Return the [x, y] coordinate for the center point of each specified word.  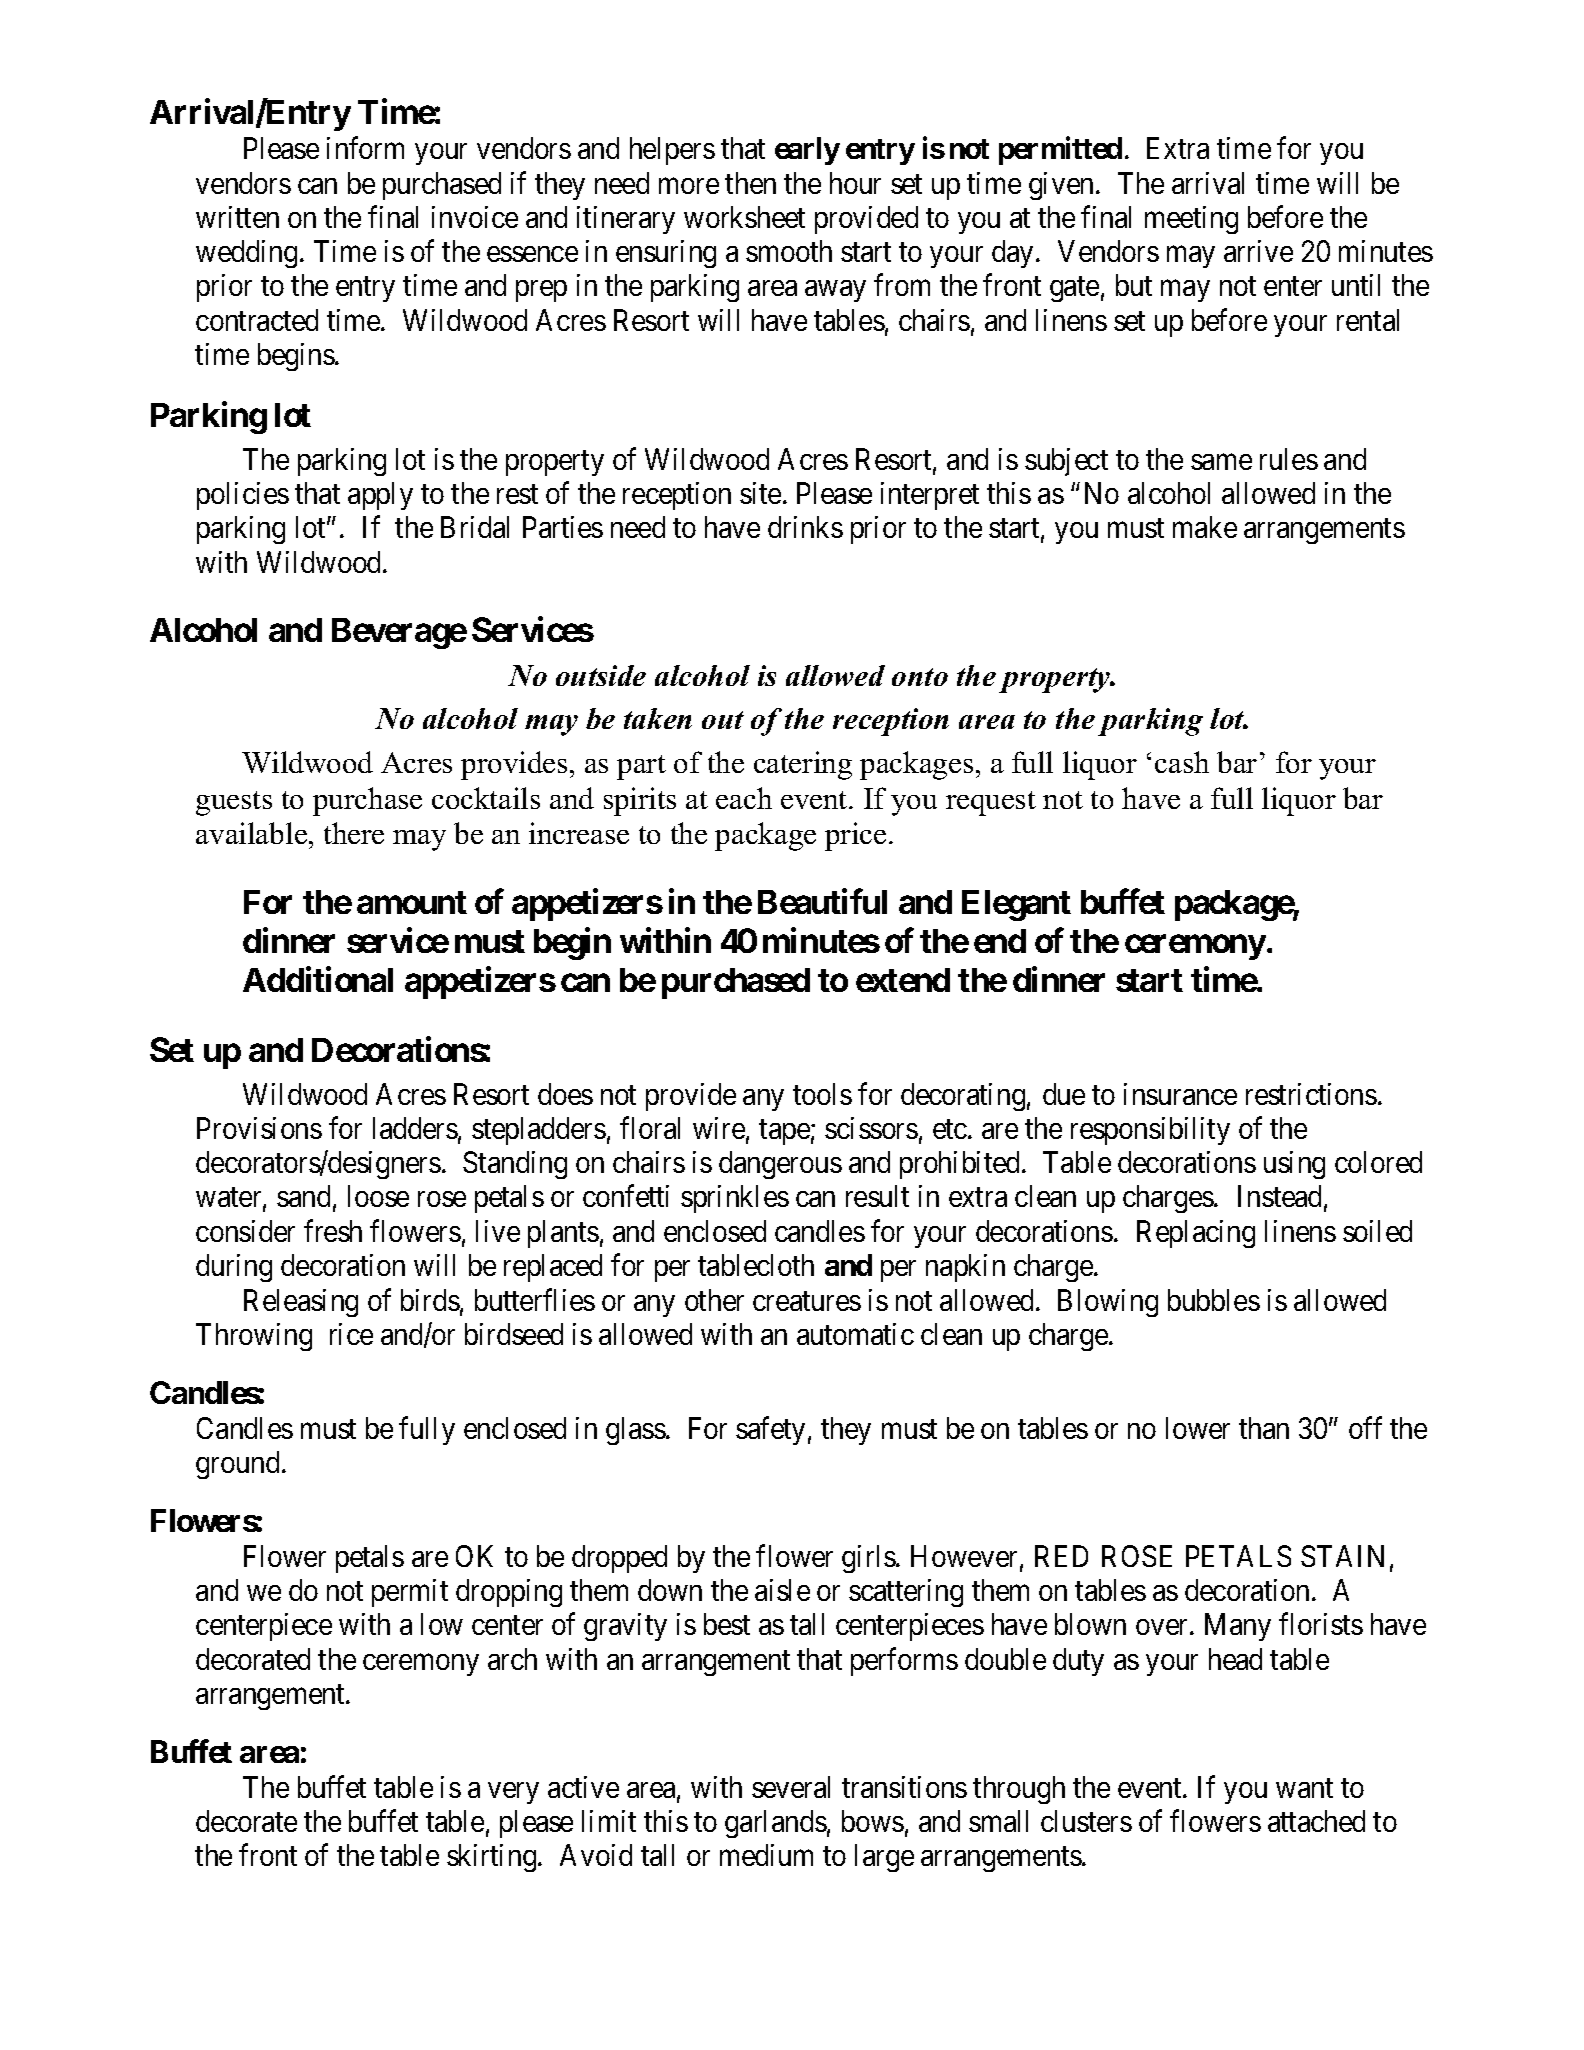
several [791, 1787]
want [1304, 1788]
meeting [1191, 220]
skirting [493, 1858]
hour [855, 183]
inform [365, 148]
